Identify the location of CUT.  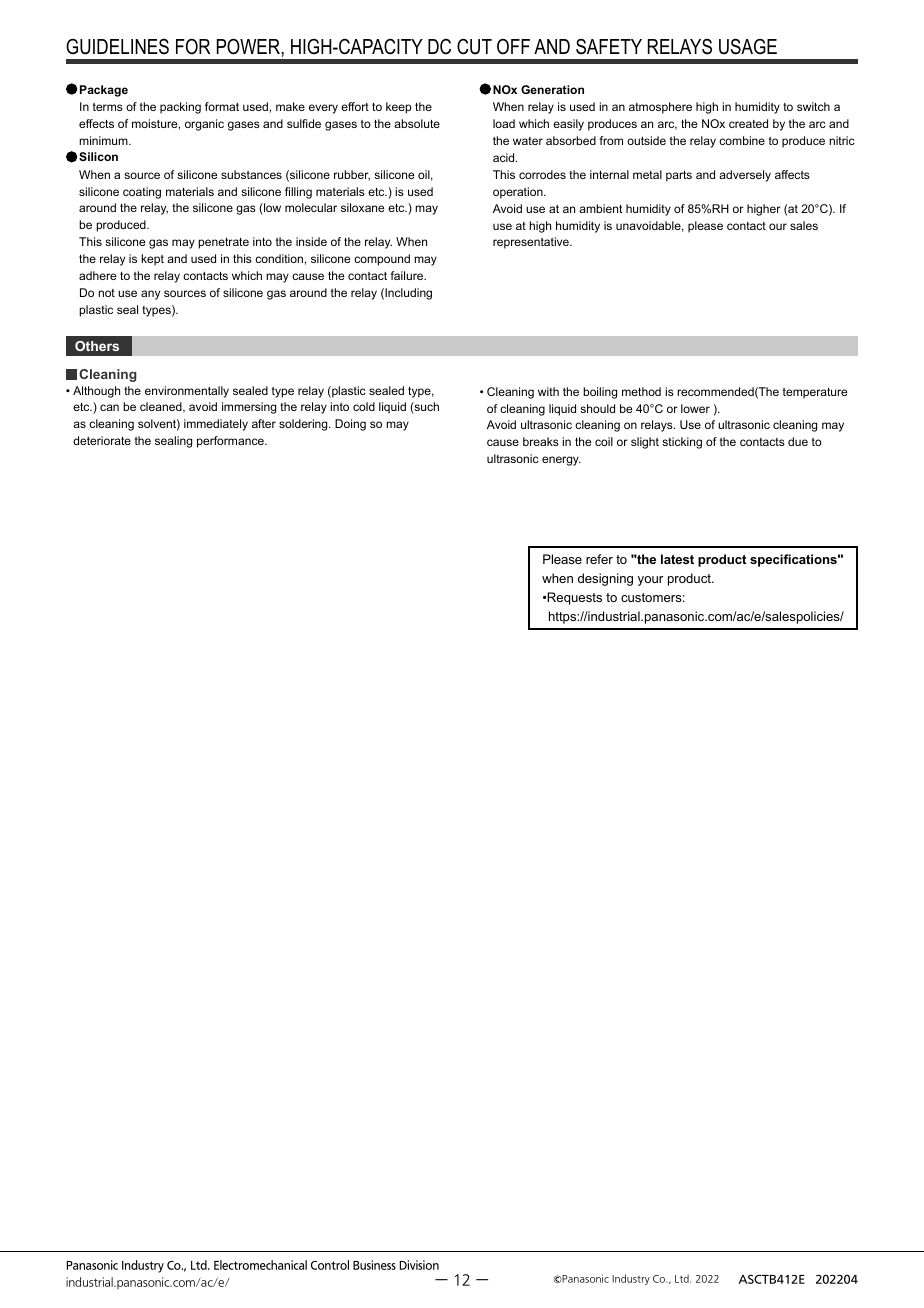
(474, 46).
